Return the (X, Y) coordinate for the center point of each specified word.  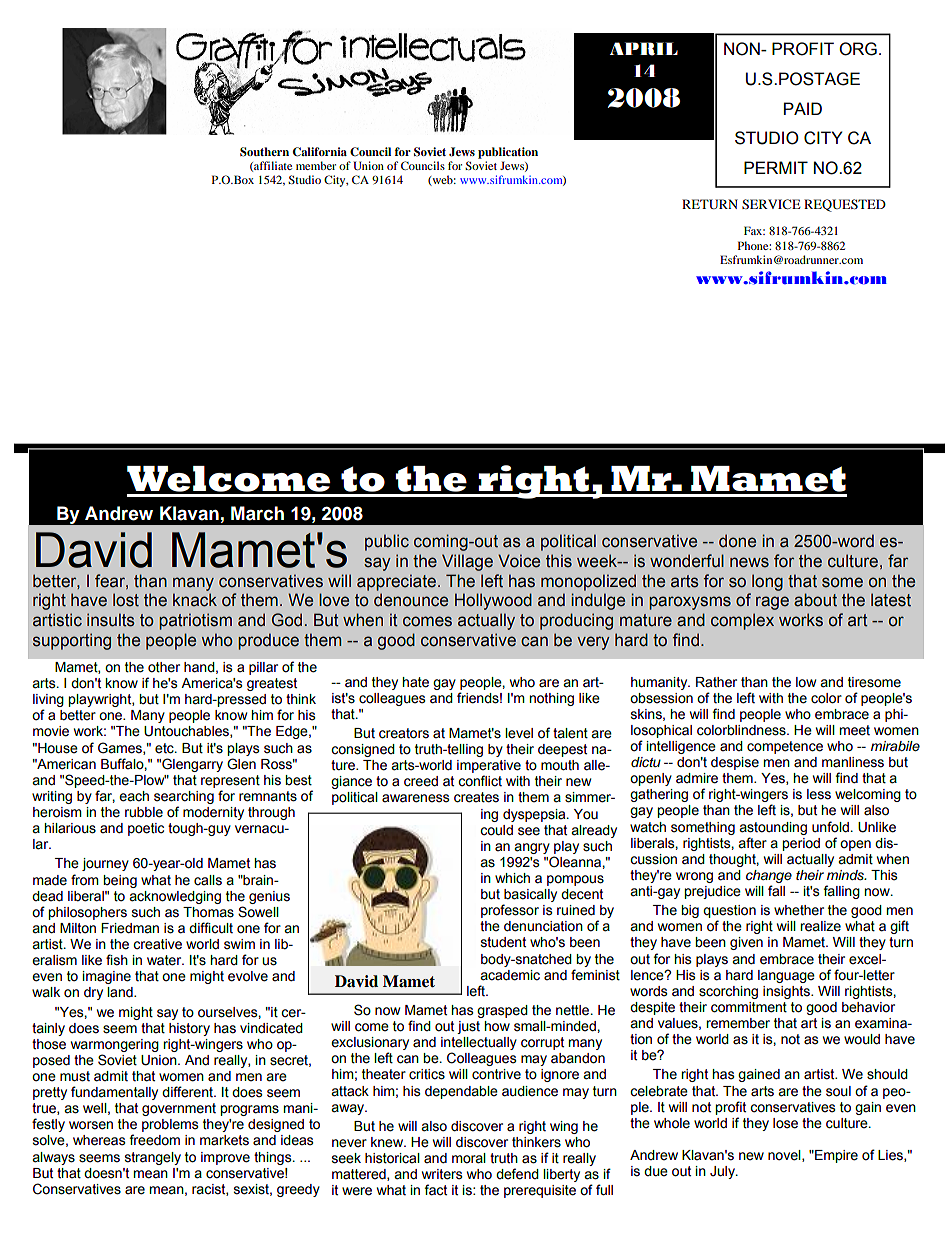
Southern (264, 152)
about (815, 600)
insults (111, 620)
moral (469, 1158)
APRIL (644, 49)
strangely (153, 1158)
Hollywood (493, 601)
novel (785, 1156)
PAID (803, 108)
